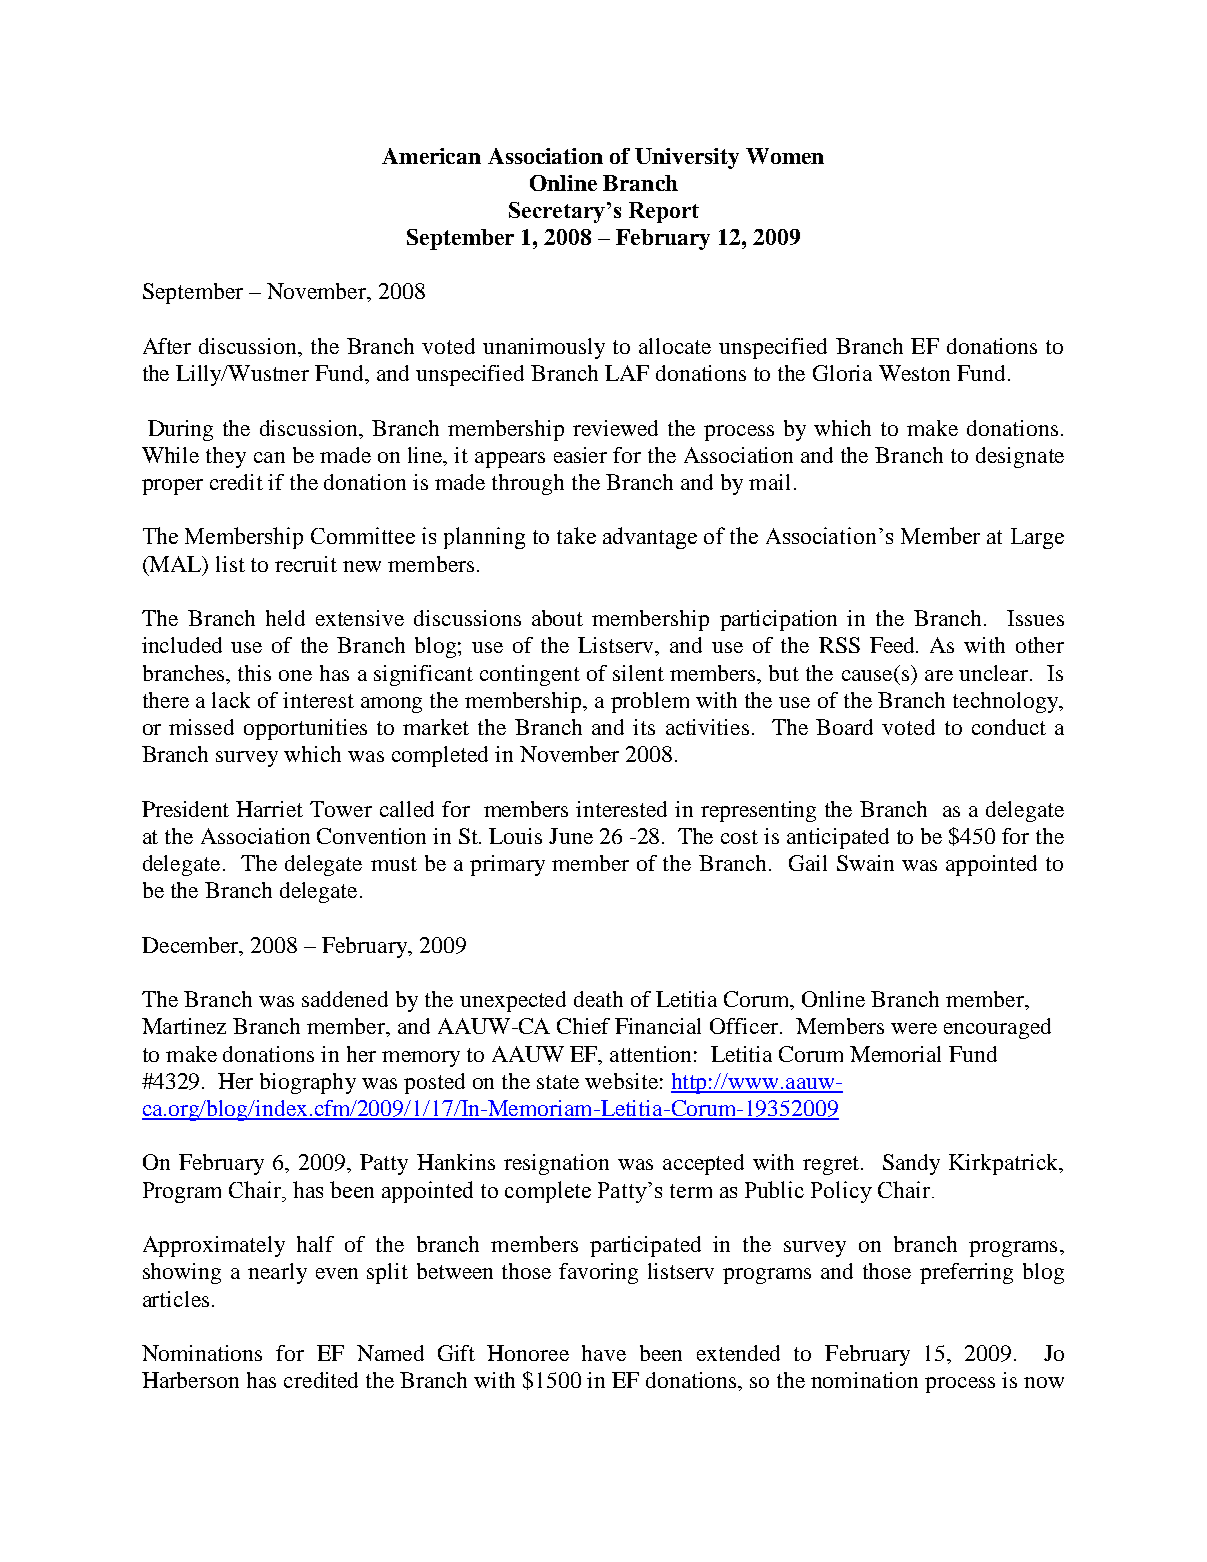 This screenshot has width=1207, height=1562. What do you see at coordinates (604, 1353) in the screenshot?
I see `have` at bounding box center [604, 1353].
